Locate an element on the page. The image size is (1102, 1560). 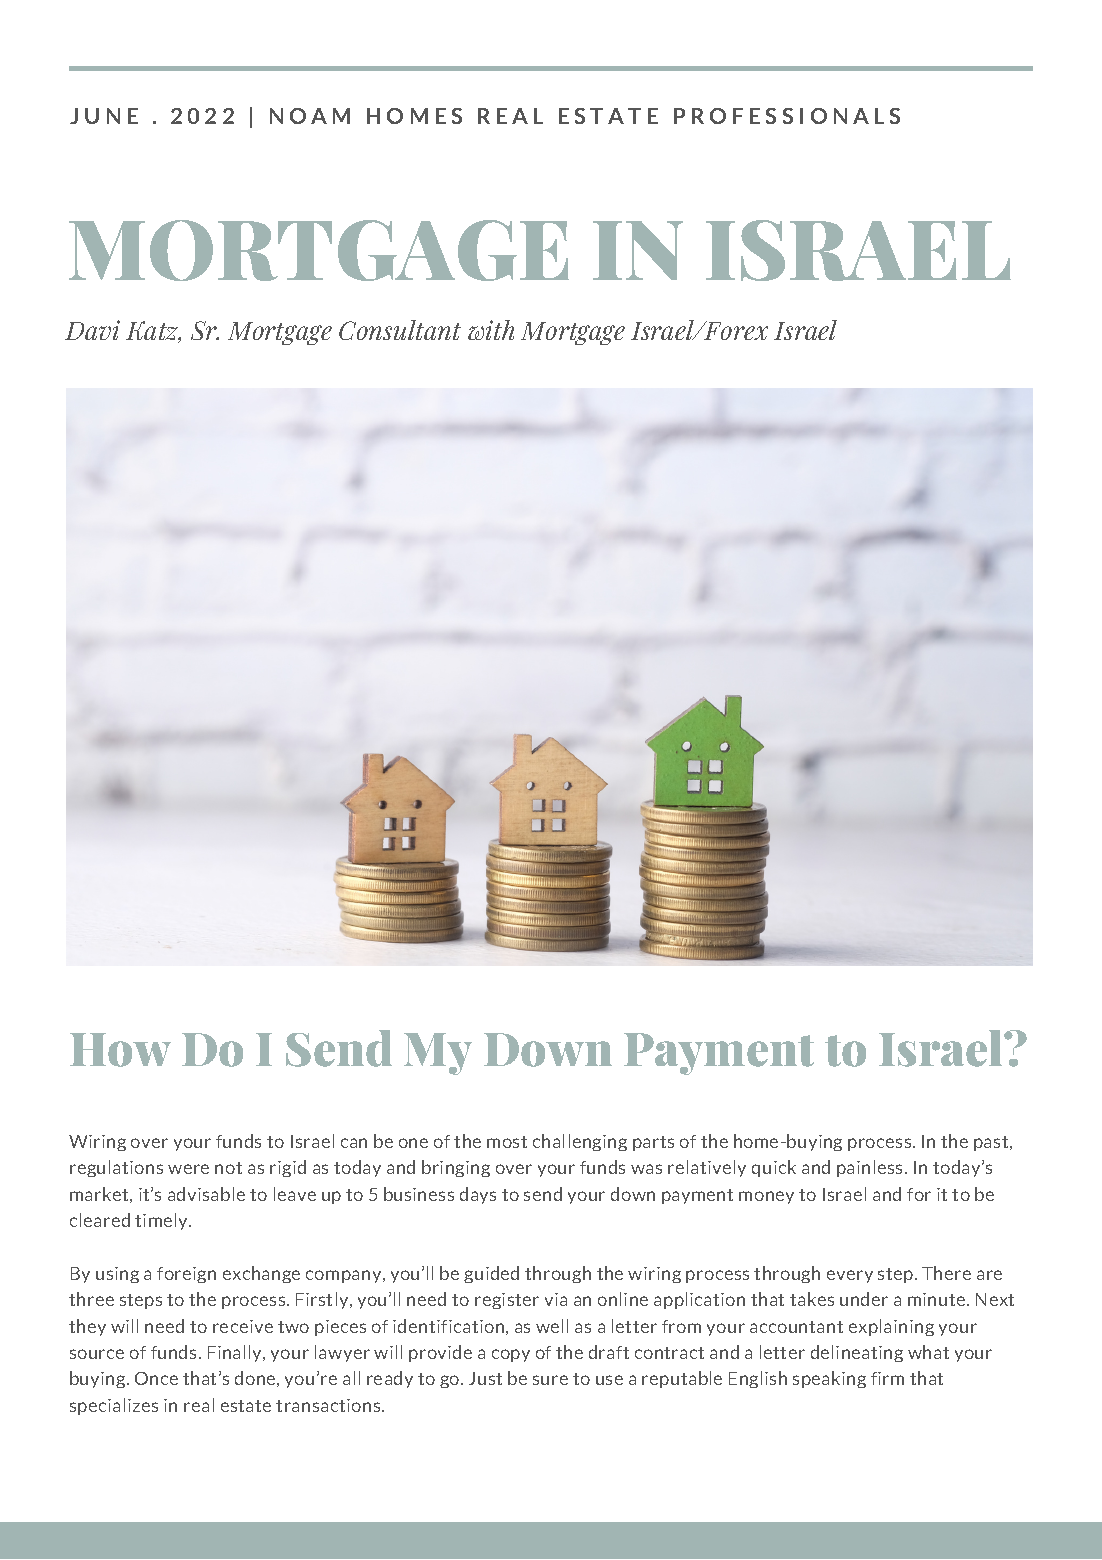
Once is located at coordinates (156, 1378).
